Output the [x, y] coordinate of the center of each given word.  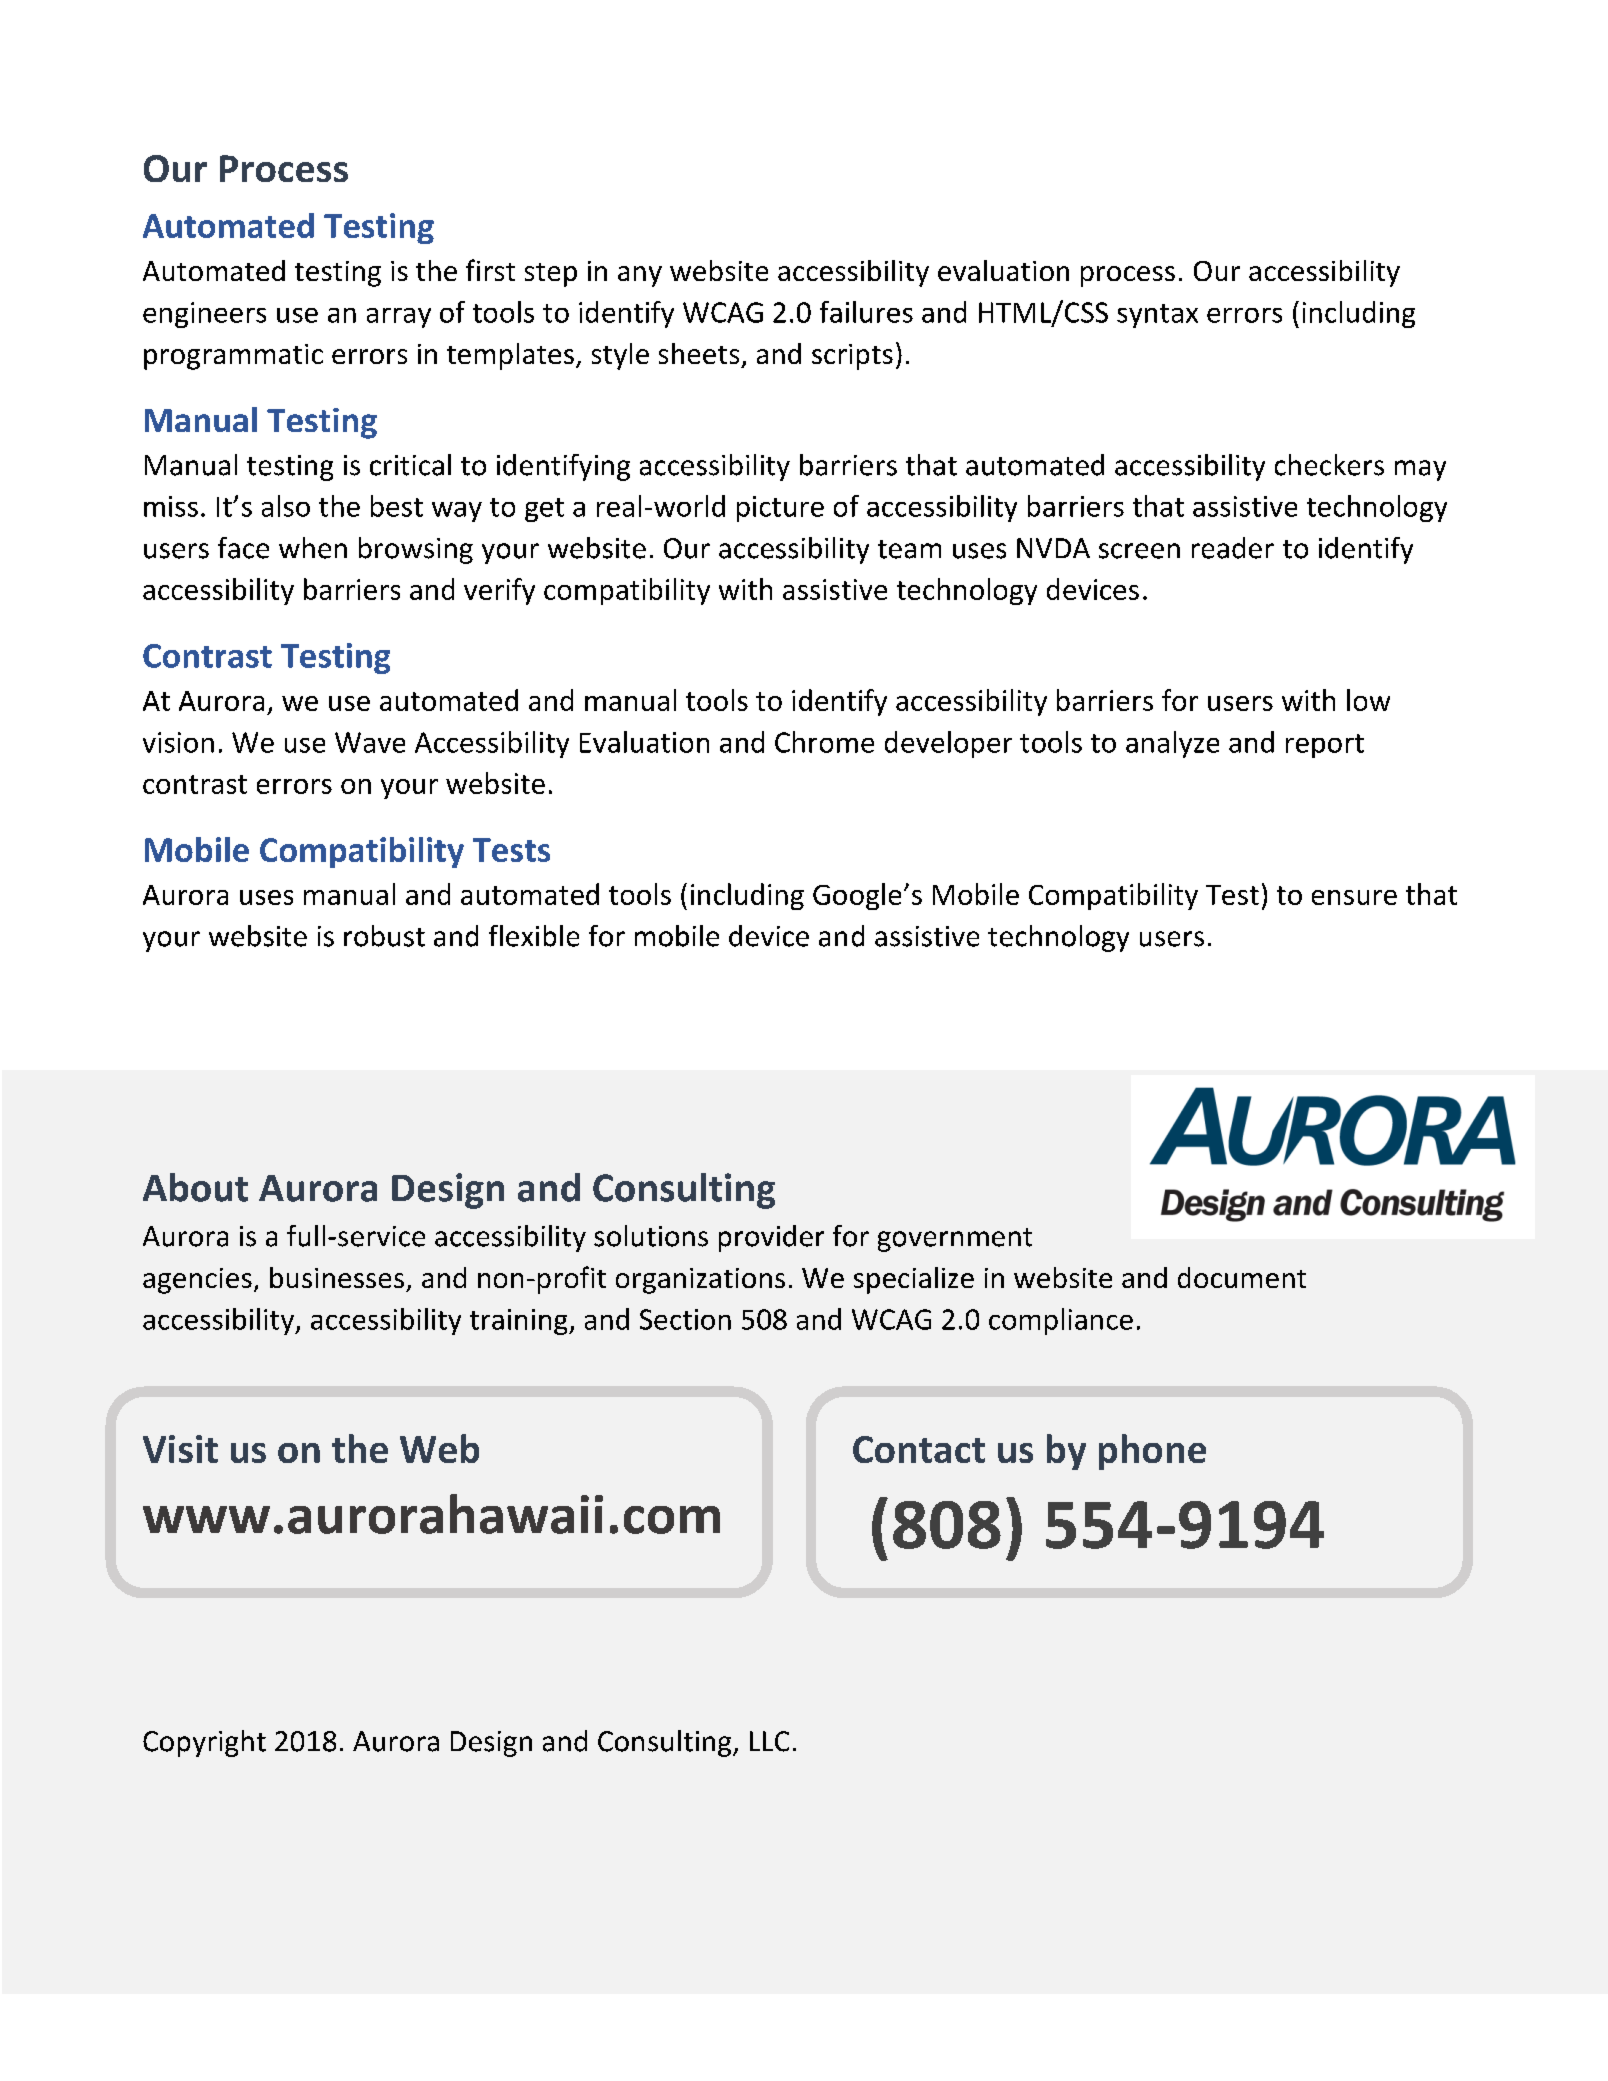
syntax [1157, 316]
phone [1152, 1452]
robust [384, 936]
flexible [534, 936]
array [399, 318]
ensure [1354, 897]
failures [866, 312]
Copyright [204, 1743]
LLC [769, 1741]
